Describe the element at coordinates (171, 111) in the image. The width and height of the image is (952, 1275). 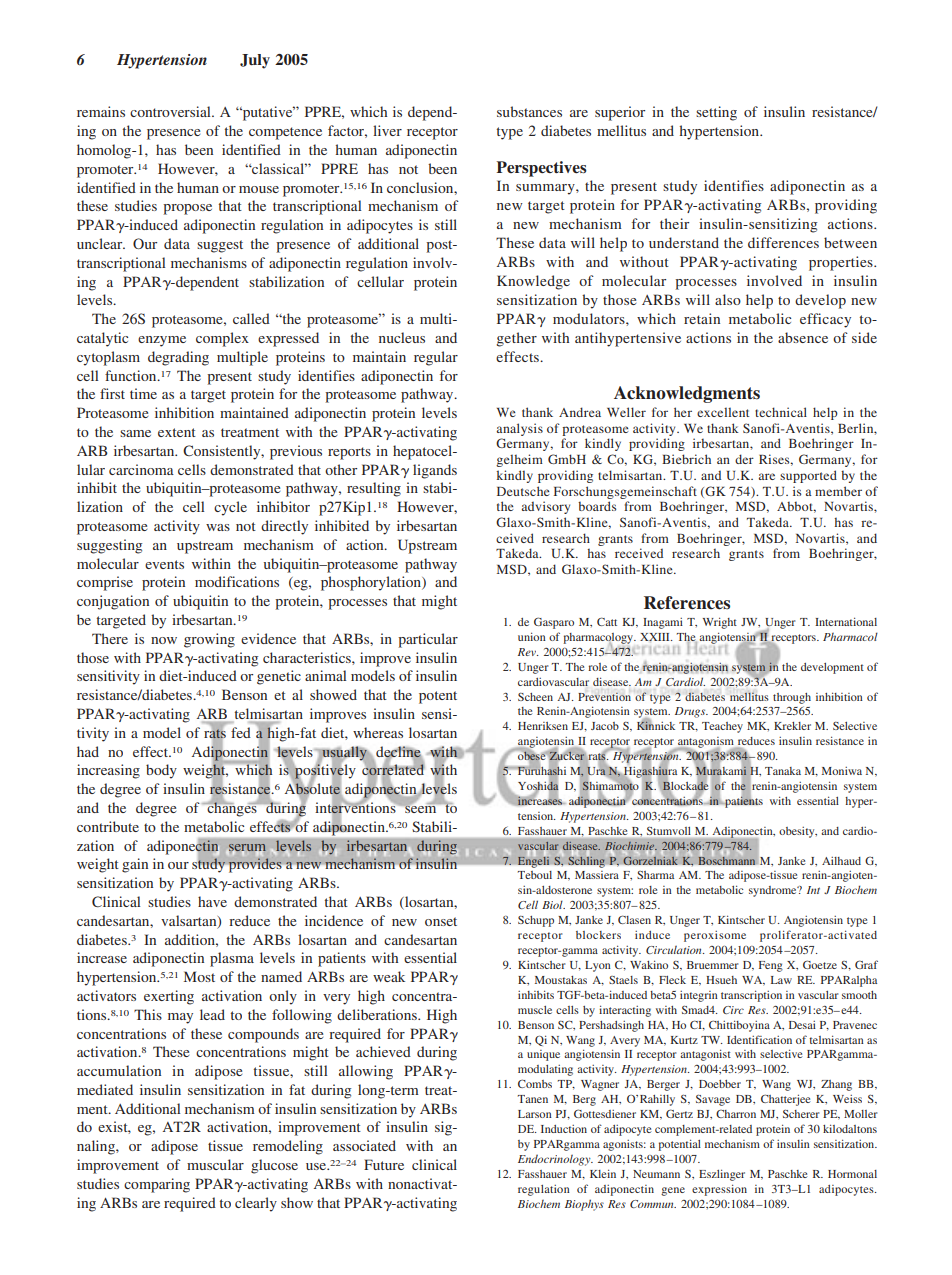
I see `controversial` at that location.
